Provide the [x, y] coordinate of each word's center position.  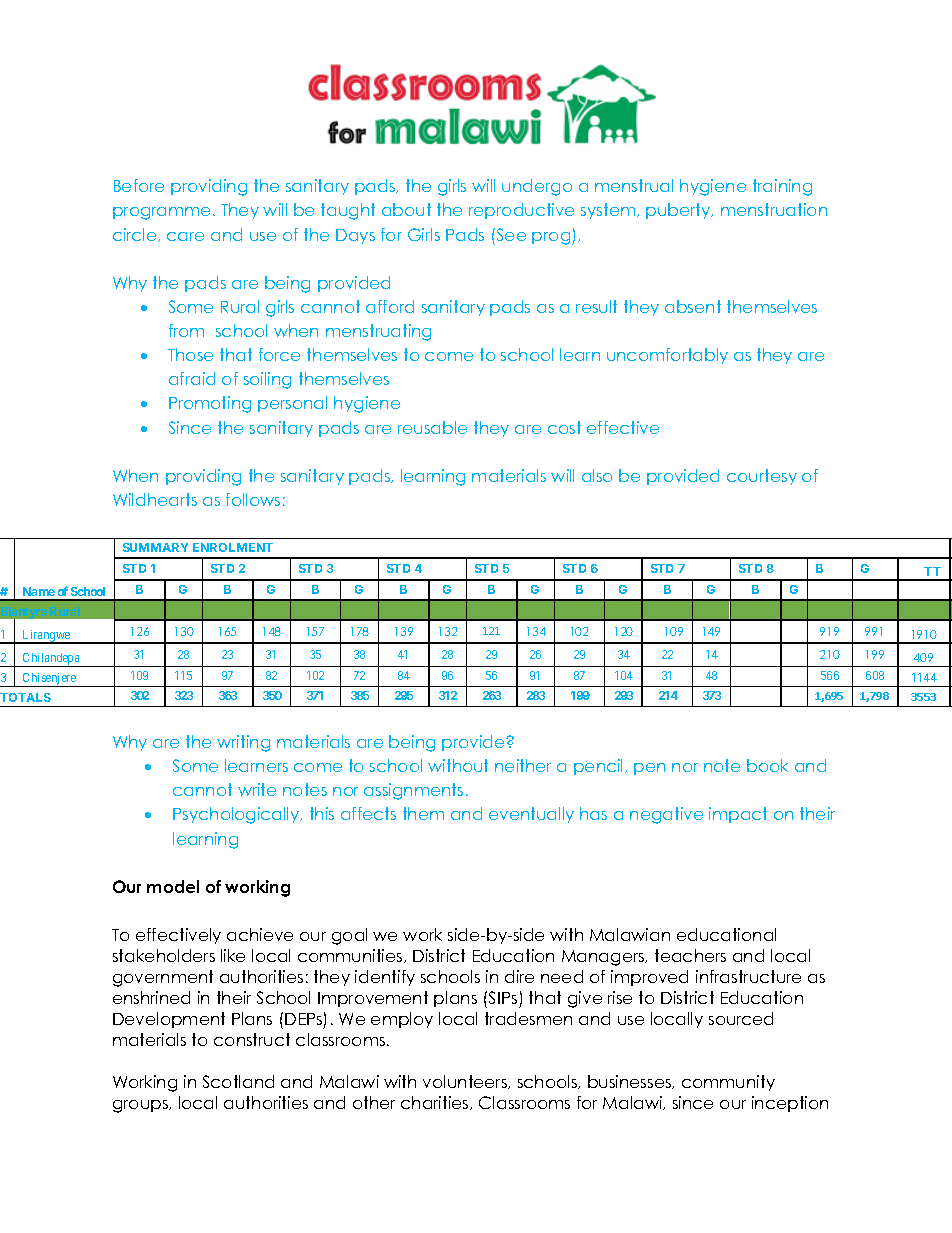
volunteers [466, 1082]
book [767, 765]
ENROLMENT [233, 547]
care [185, 236]
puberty [679, 211]
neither [523, 765]
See [510, 234]
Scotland [238, 1081]
